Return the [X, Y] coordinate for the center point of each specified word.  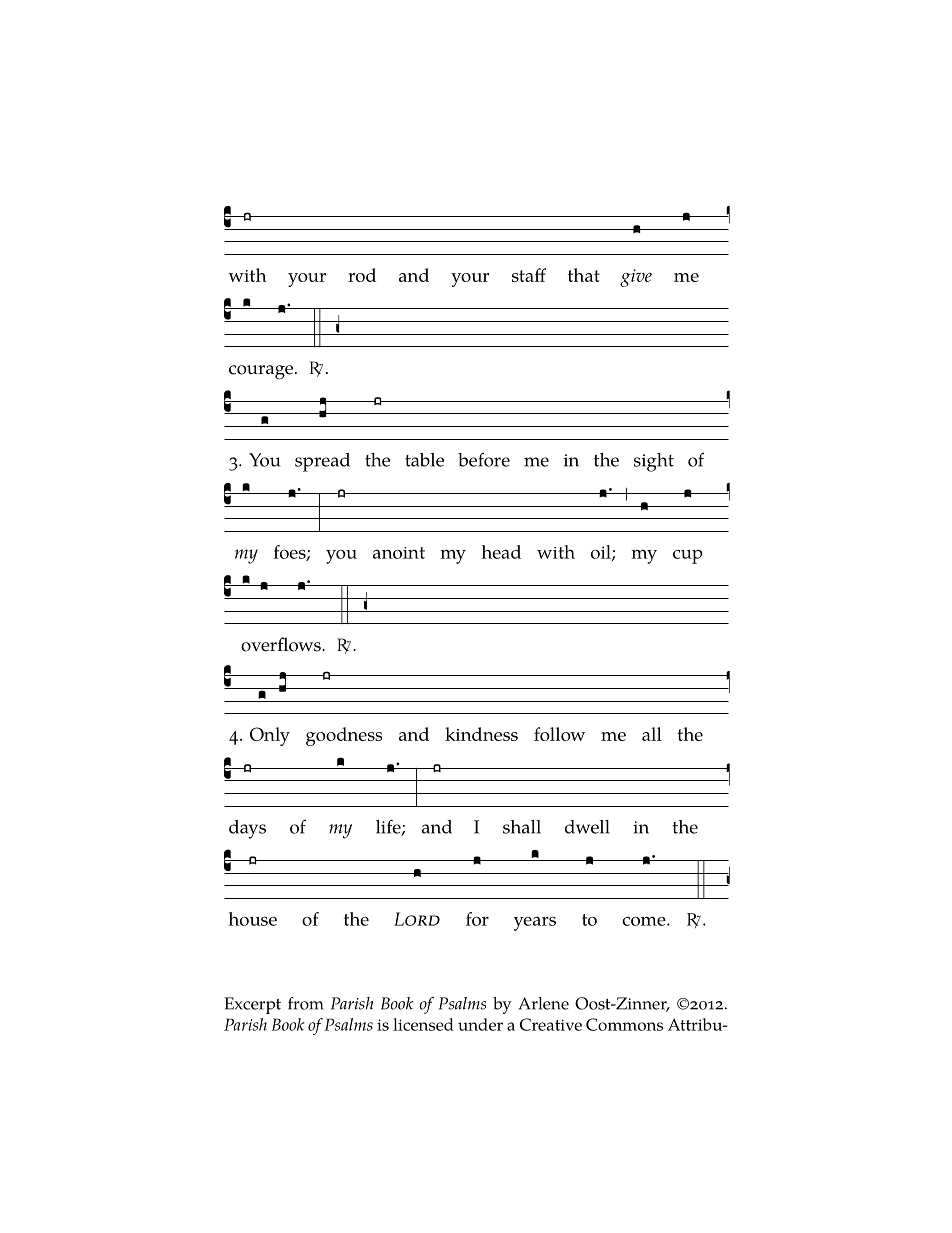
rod [362, 275]
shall [522, 827]
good [327, 736]
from [306, 1003]
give [636, 278]
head [501, 552]
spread [322, 462]
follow [559, 734]
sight [654, 462]
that [584, 275]
